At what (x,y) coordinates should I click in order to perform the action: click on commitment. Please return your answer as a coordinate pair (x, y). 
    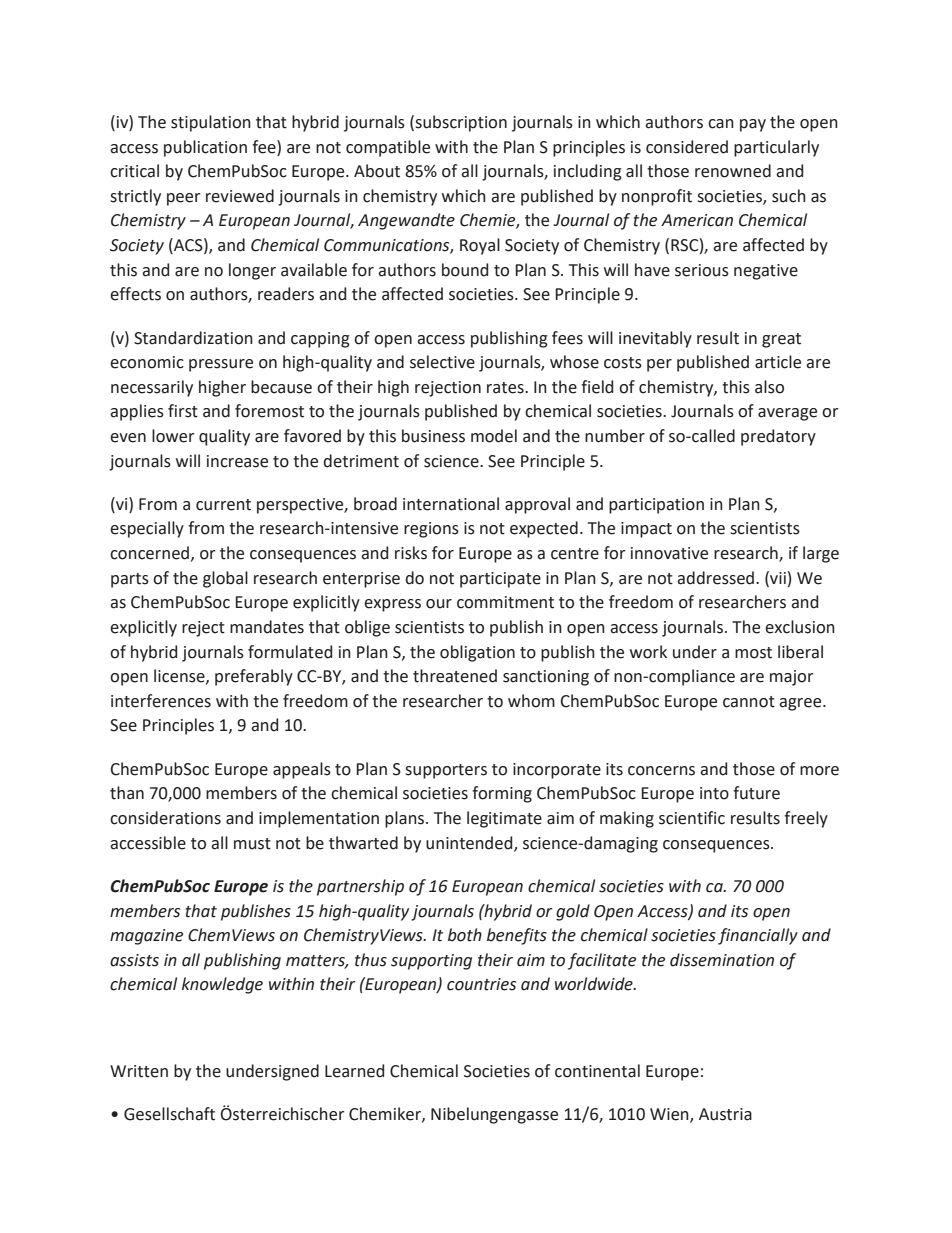
    Looking at the image, I should click on (505, 602).
